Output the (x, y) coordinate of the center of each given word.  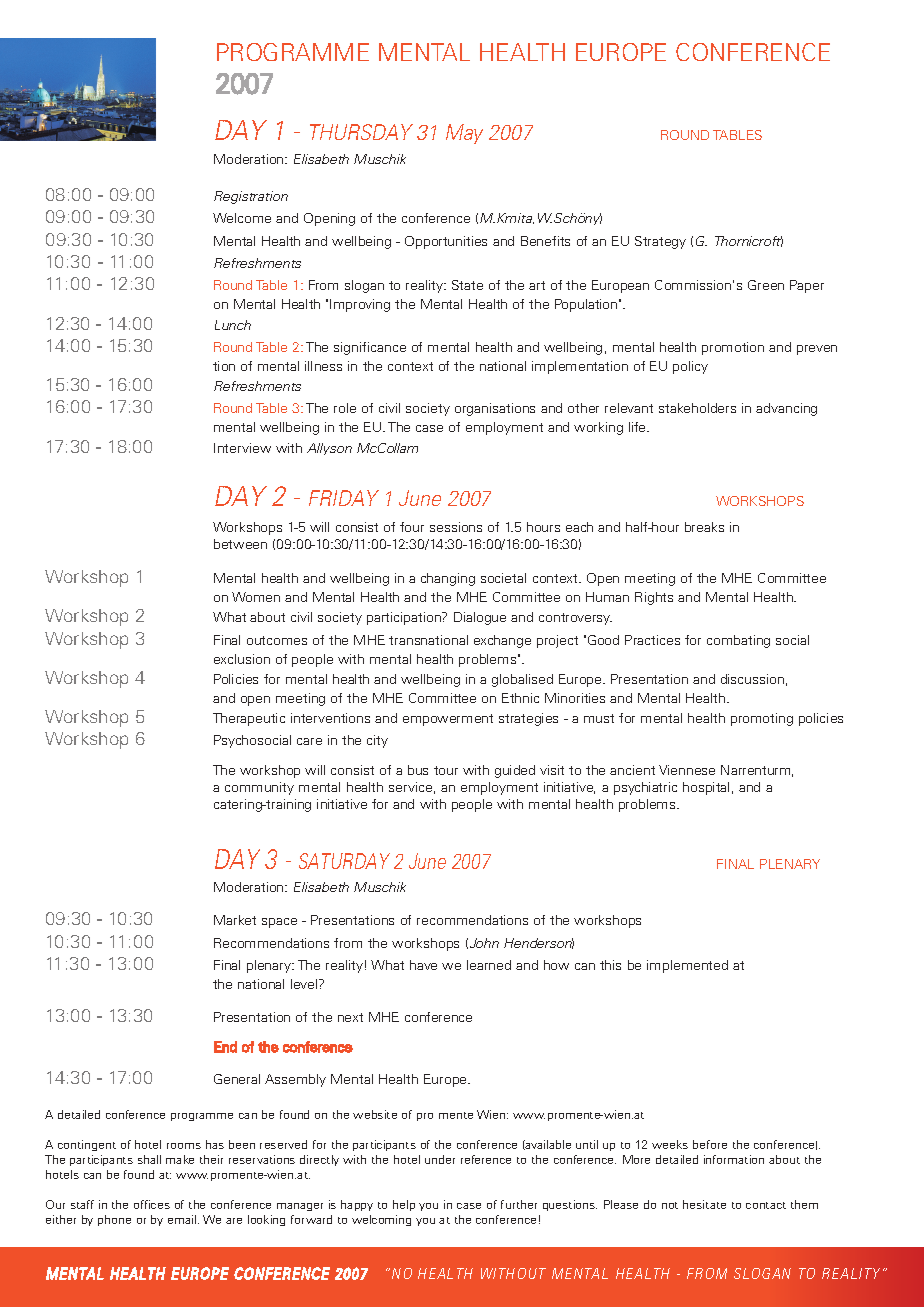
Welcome (242, 218)
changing (448, 579)
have (423, 965)
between (240, 544)
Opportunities (446, 242)
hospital (706, 788)
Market (235, 920)
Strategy (660, 242)
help (404, 1205)
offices (152, 1204)
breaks (704, 527)
